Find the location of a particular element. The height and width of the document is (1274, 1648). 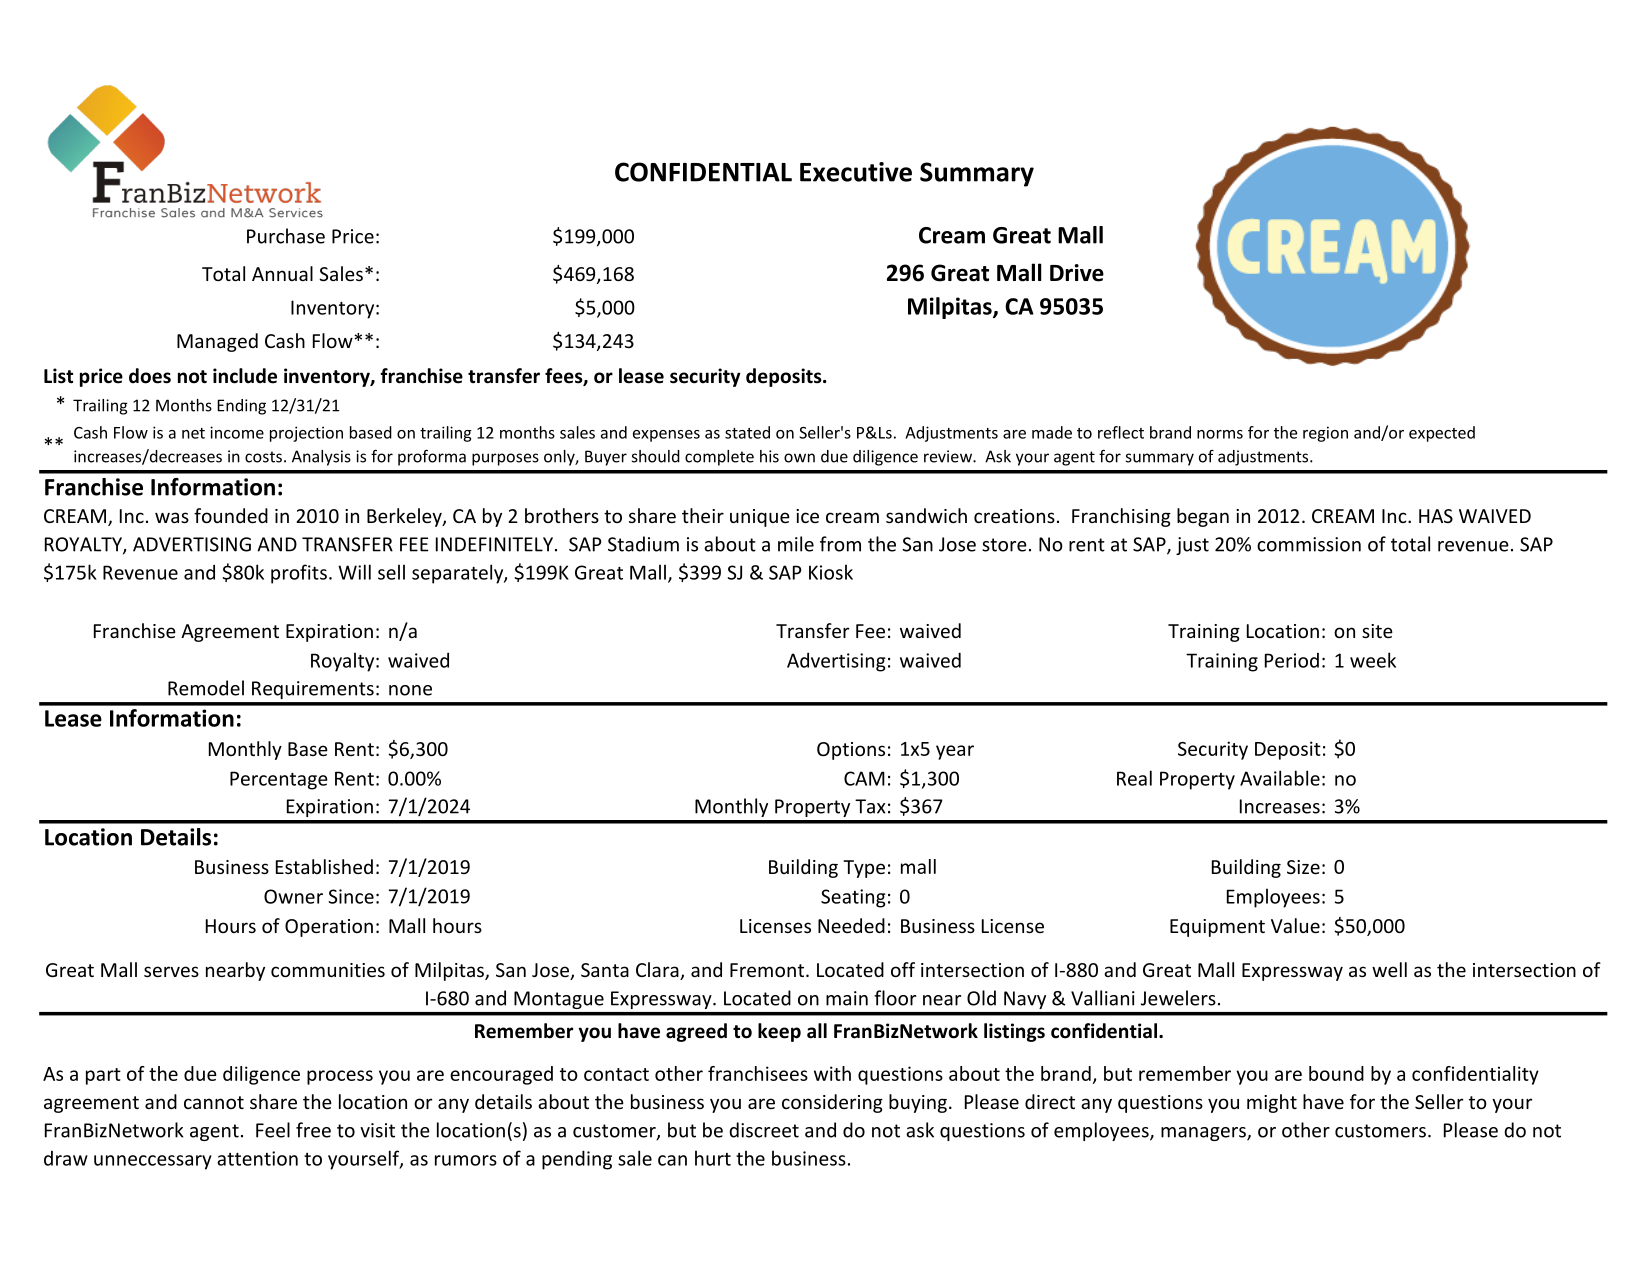

Remodel is located at coordinates (206, 688).
